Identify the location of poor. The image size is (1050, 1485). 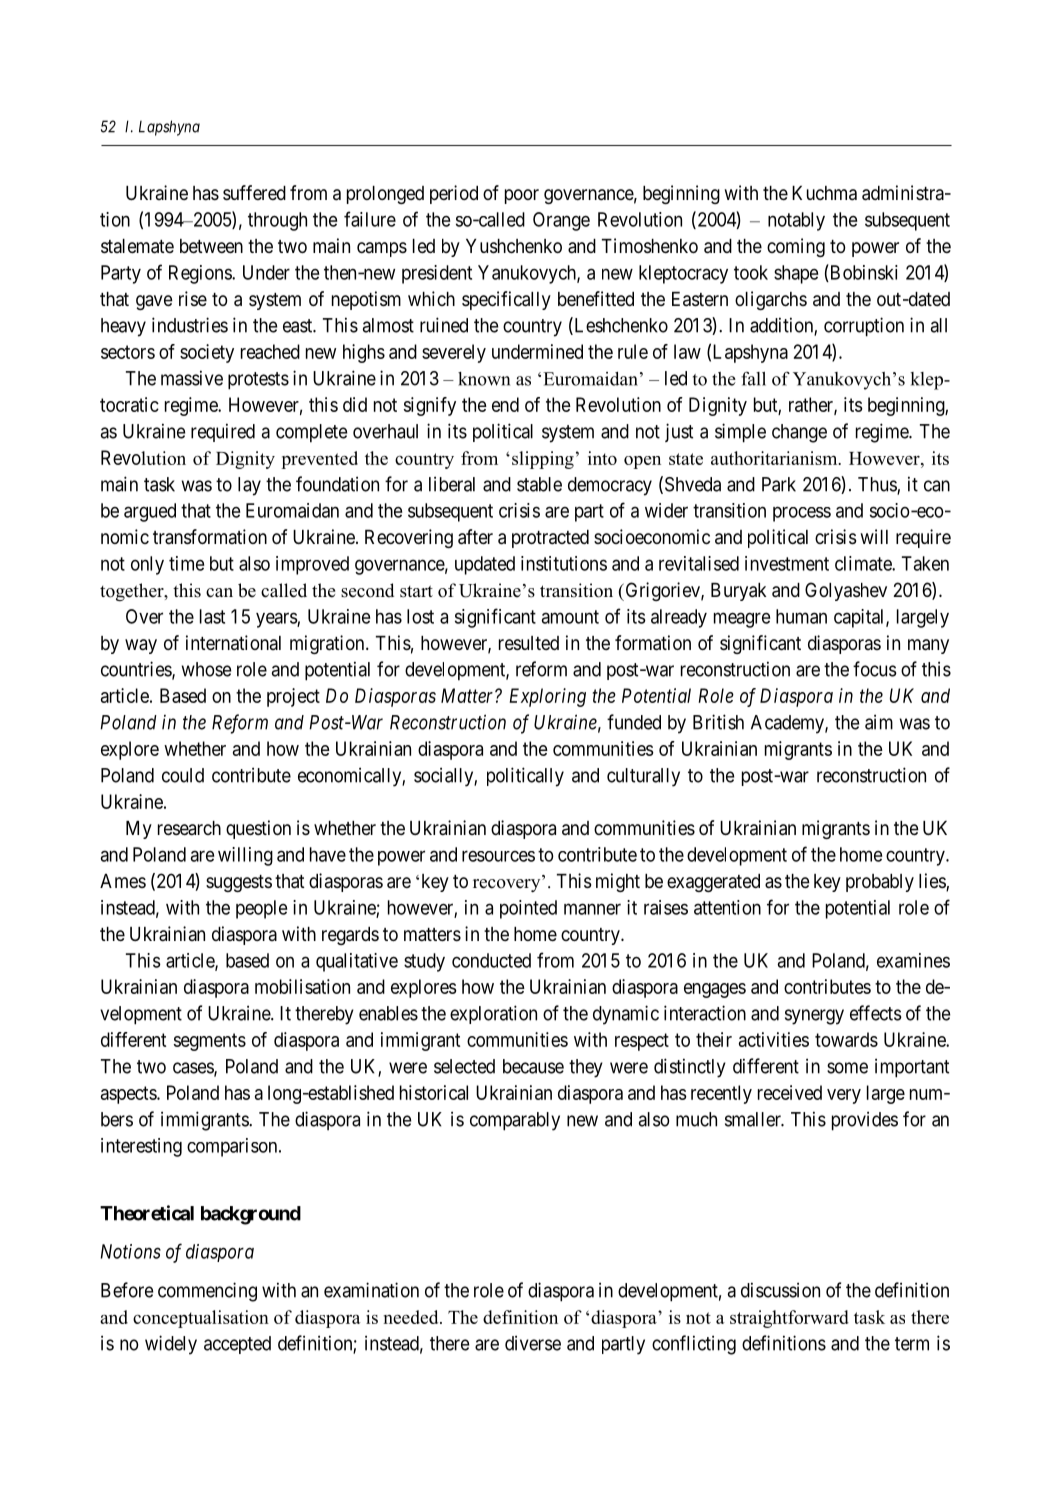
(522, 196).
